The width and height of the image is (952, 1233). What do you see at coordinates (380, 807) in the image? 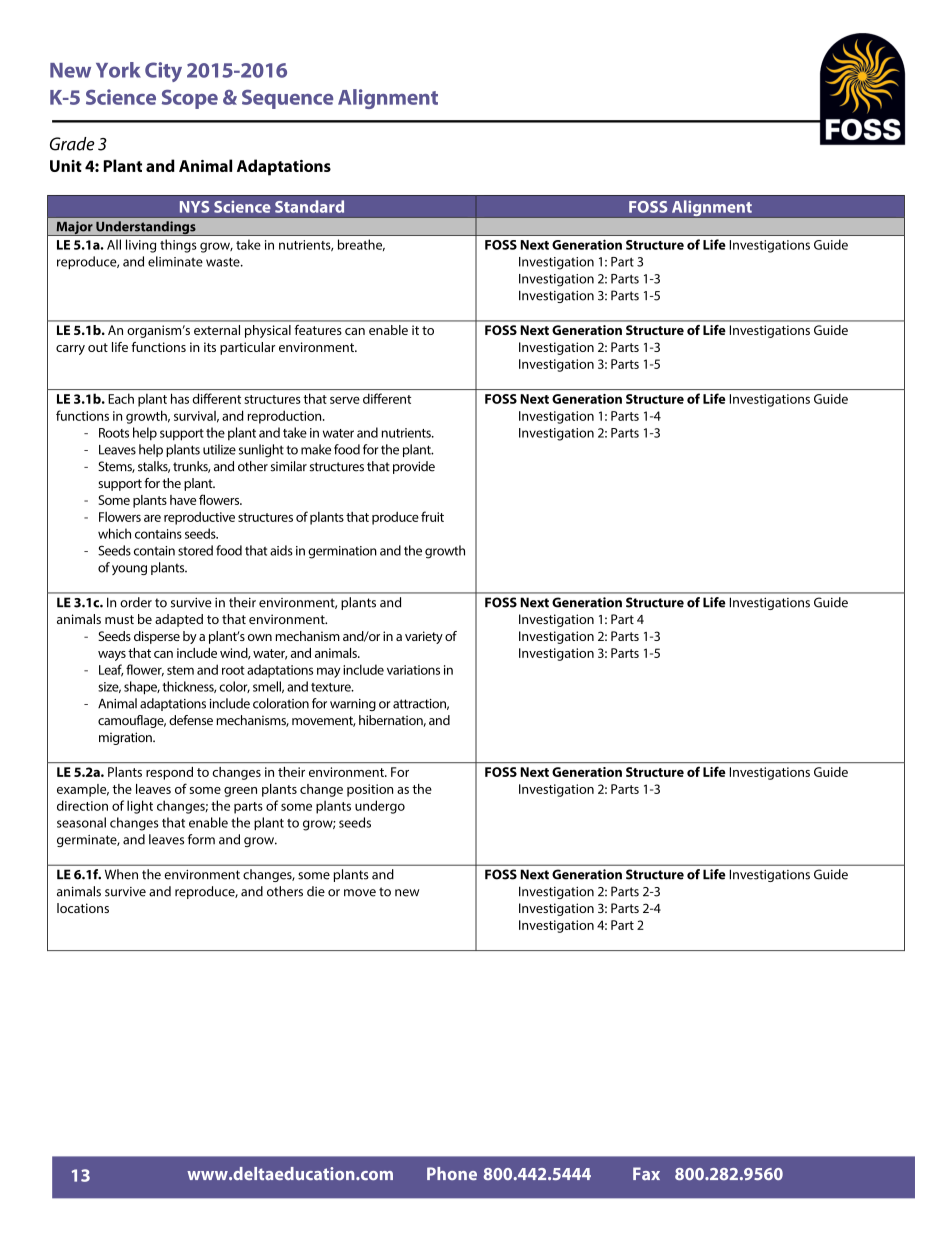
I see `undergo` at bounding box center [380, 807].
